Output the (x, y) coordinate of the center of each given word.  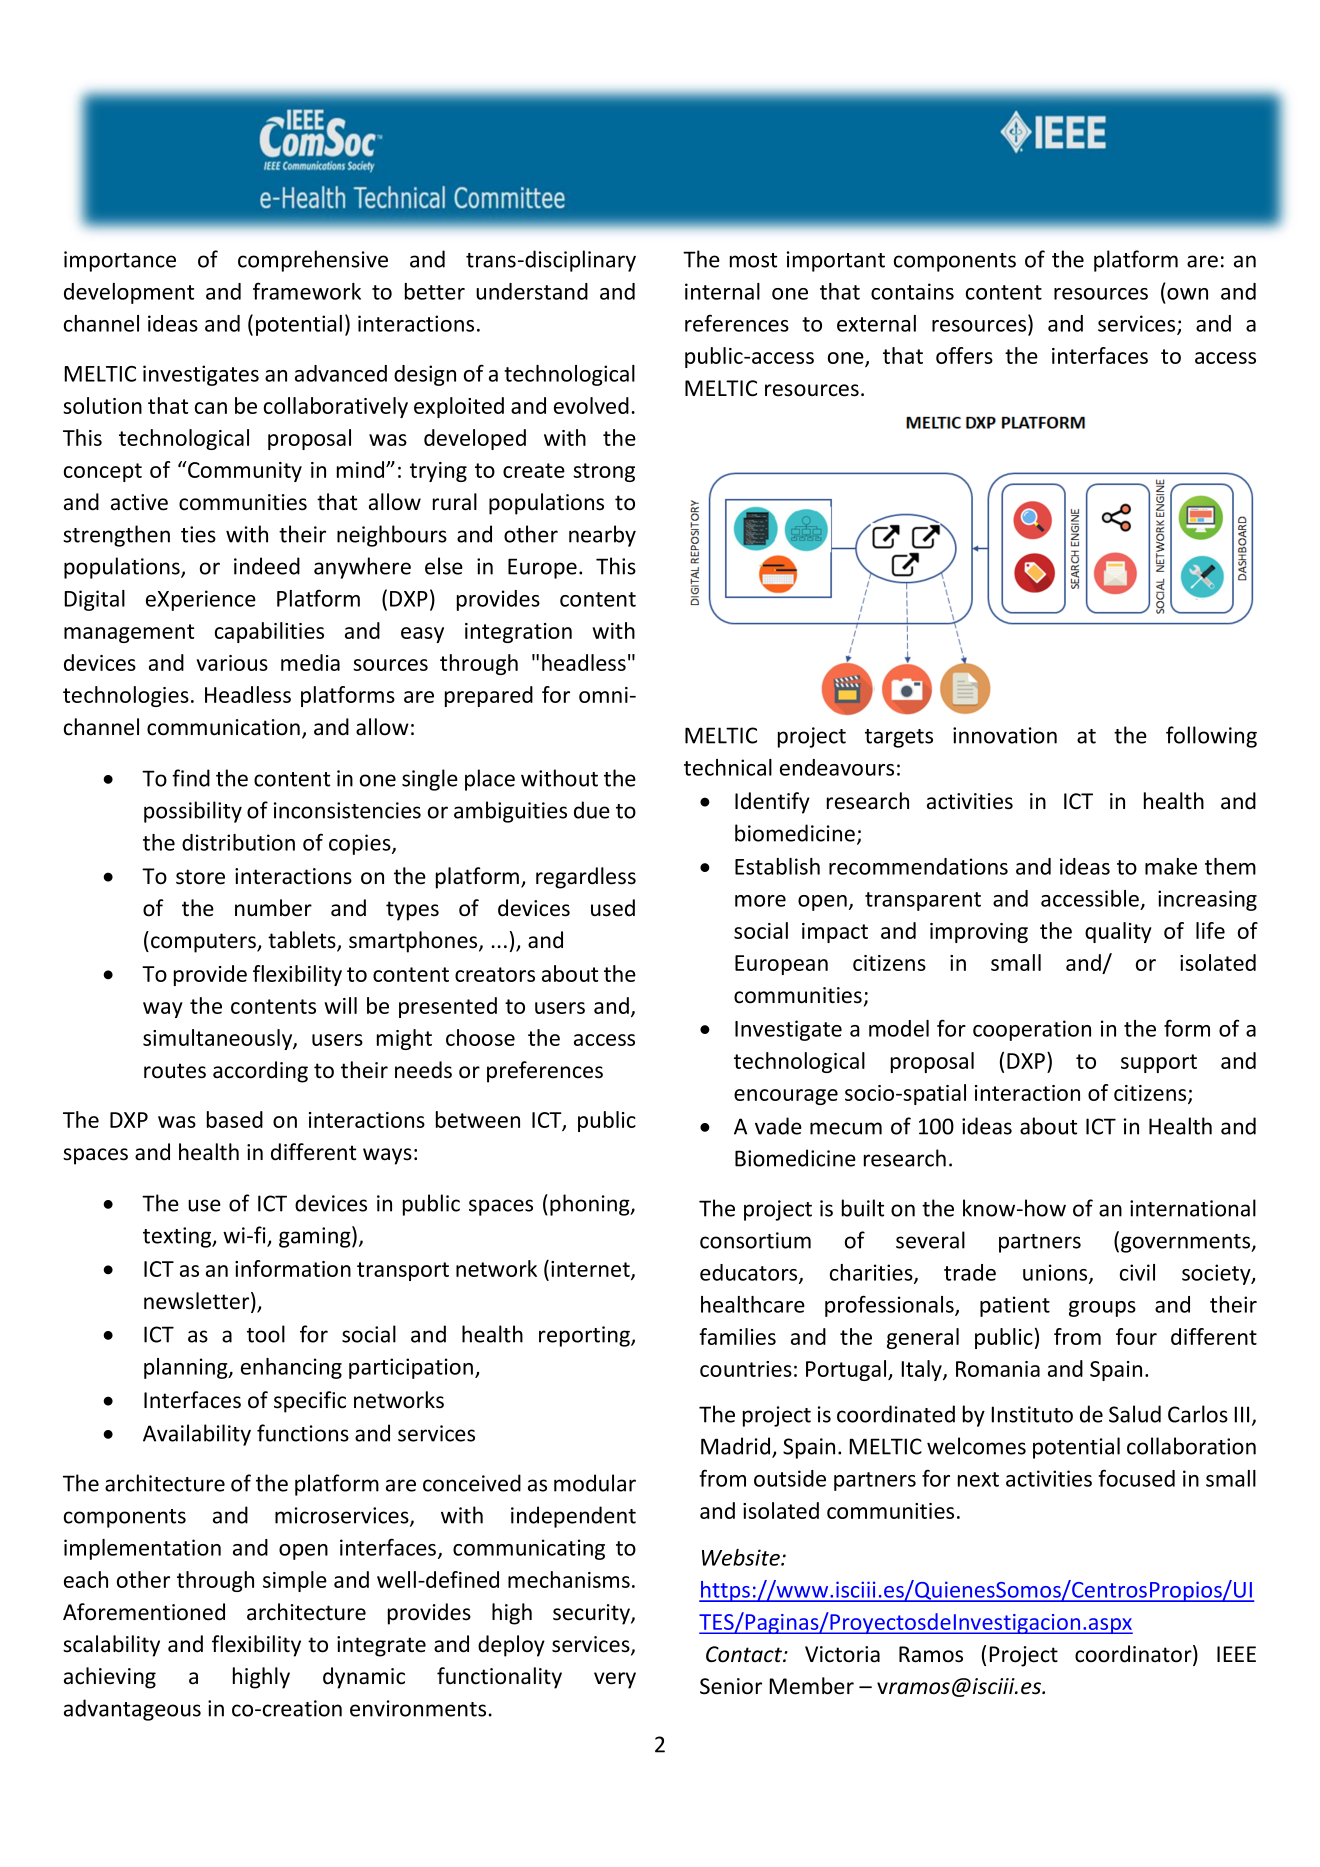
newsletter (198, 1302)
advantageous (132, 1710)
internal (722, 291)
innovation (1005, 735)
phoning (591, 1205)
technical (728, 767)
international (1193, 1208)
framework (307, 291)
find (191, 778)
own (1187, 294)
